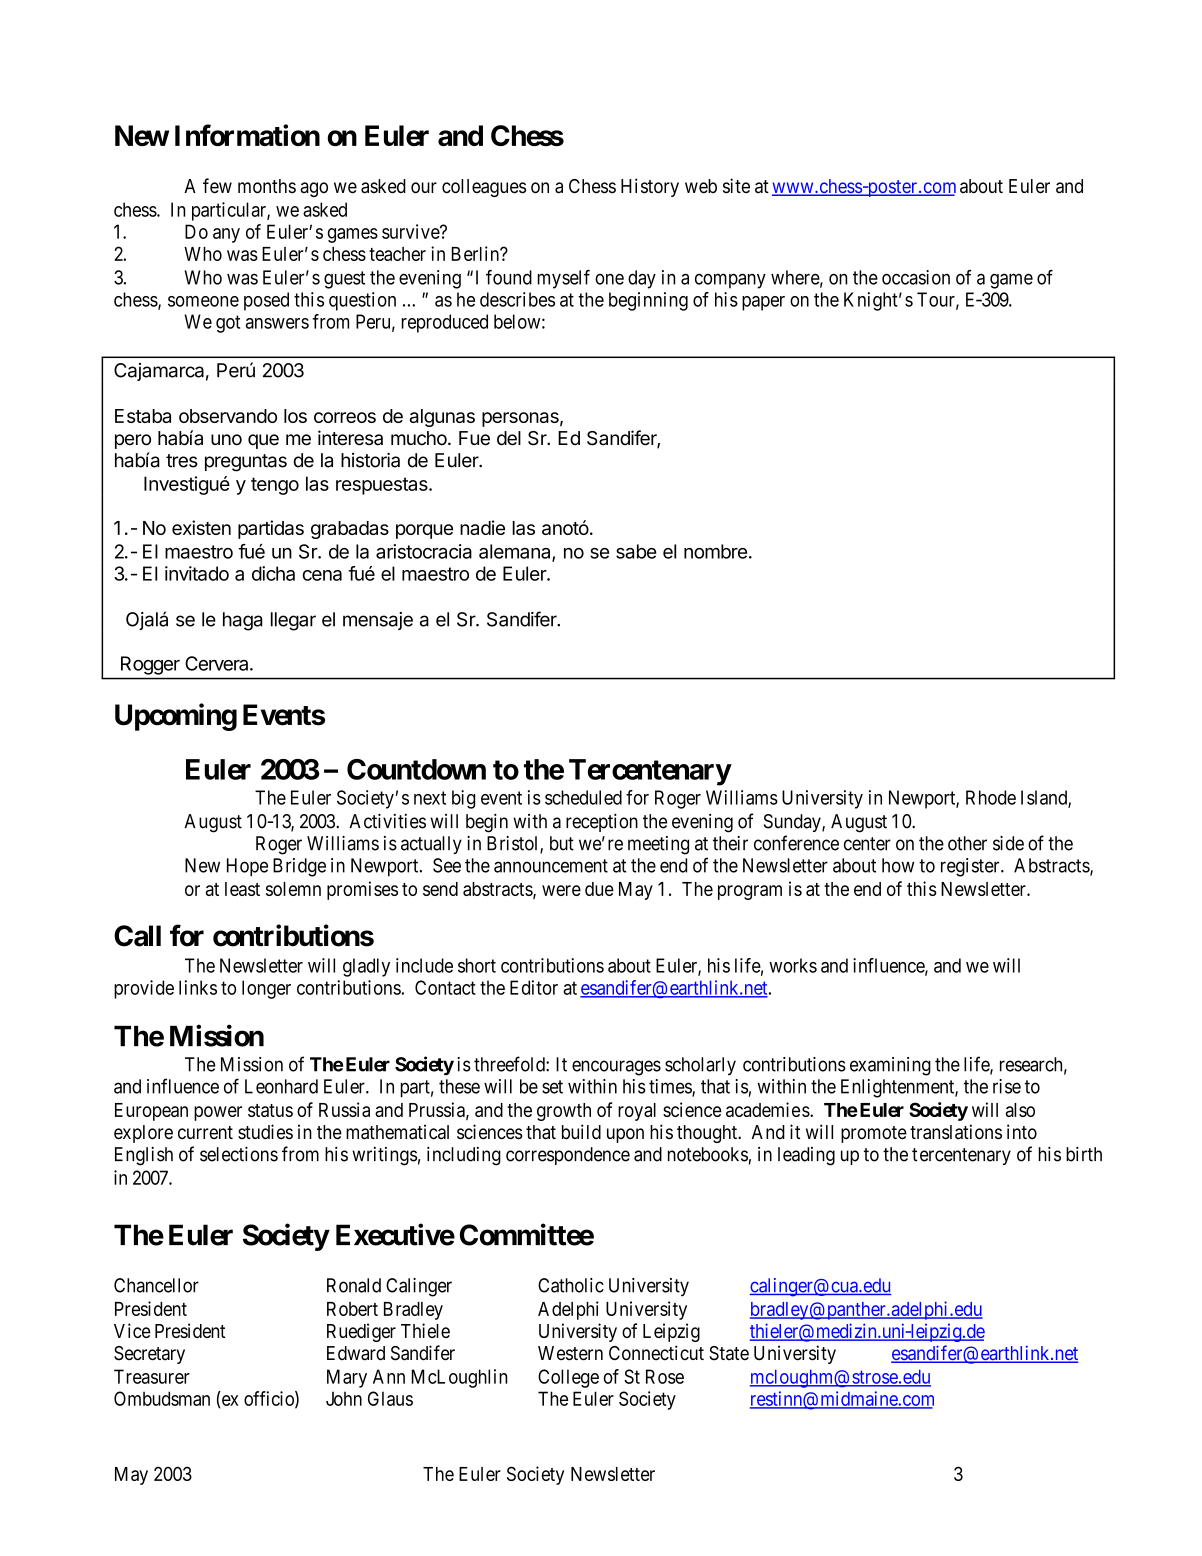 Image resolution: width=1202 pixels, height=1556 pixels. What do you see at coordinates (267, 186) in the document?
I see `months` at bounding box center [267, 186].
